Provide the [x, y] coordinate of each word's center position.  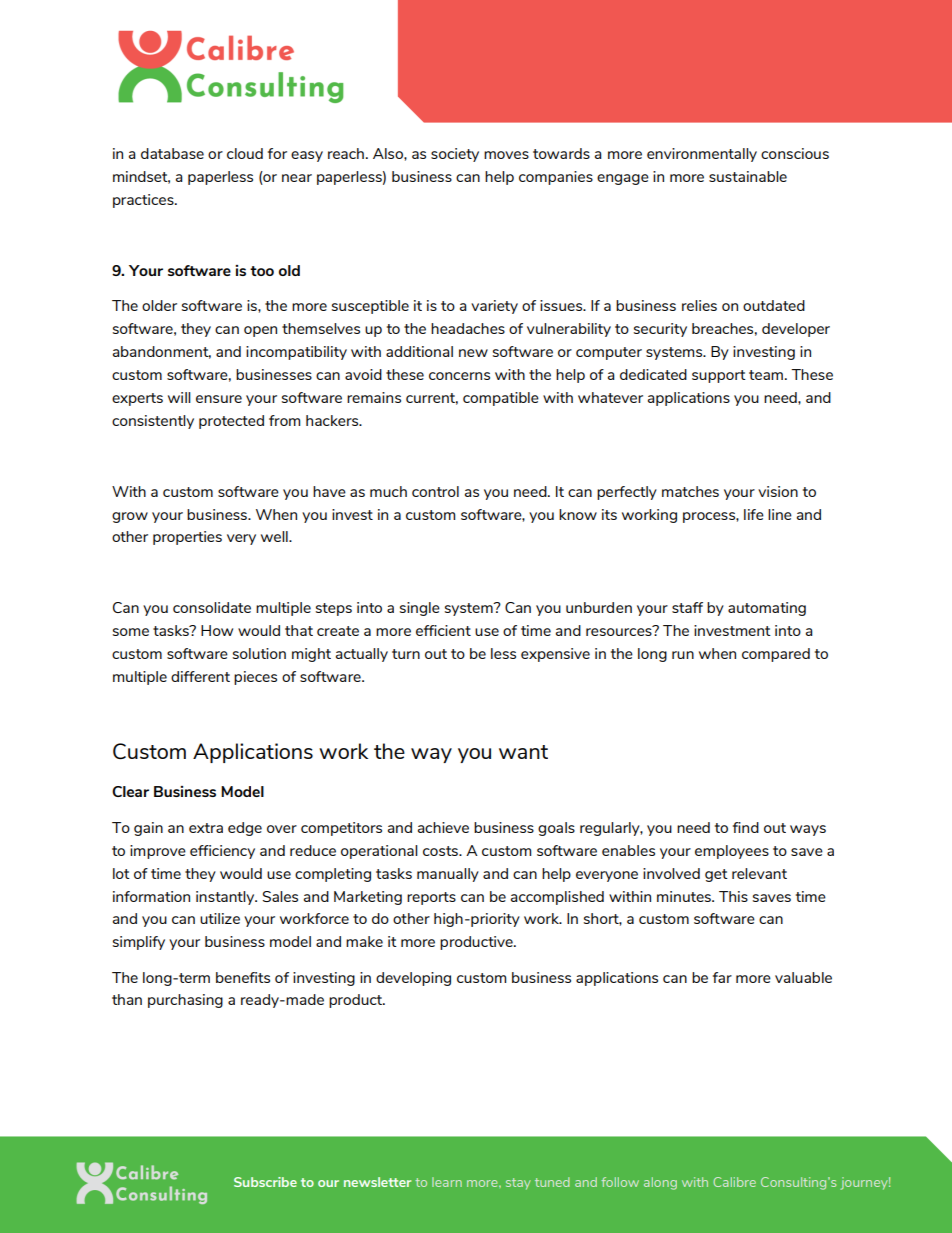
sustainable [748, 176]
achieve [443, 827]
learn [447, 1182]
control [435, 491]
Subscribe [265, 1182]
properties [187, 538]
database [172, 153]
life [754, 514]
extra [206, 828]
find [746, 827]
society [455, 155]
